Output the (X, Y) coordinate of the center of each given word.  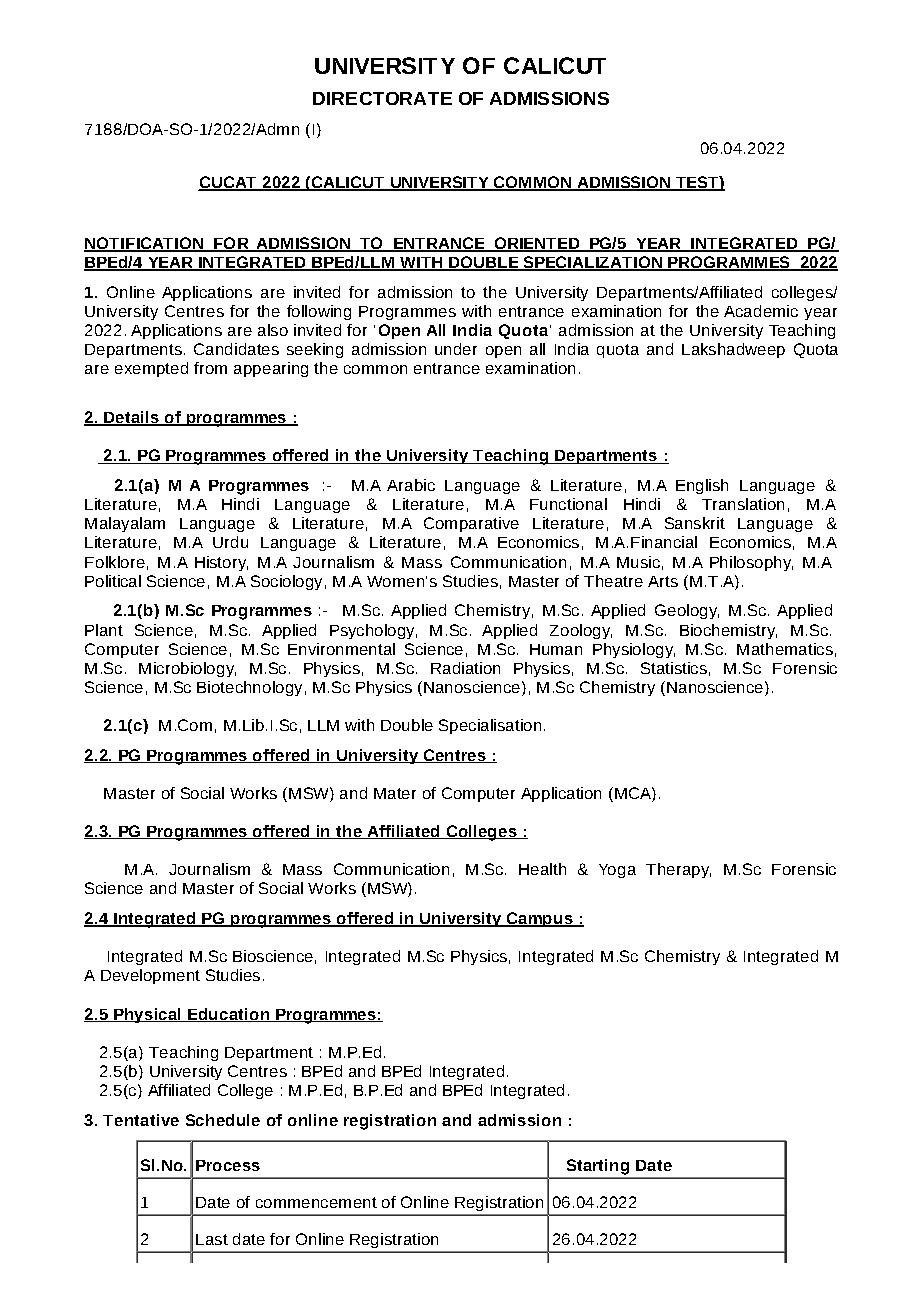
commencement (316, 1202)
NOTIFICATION (144, 244)
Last (212, 1239)
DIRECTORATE (382, 98)
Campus (540, 919)
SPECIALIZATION (592, 263)
